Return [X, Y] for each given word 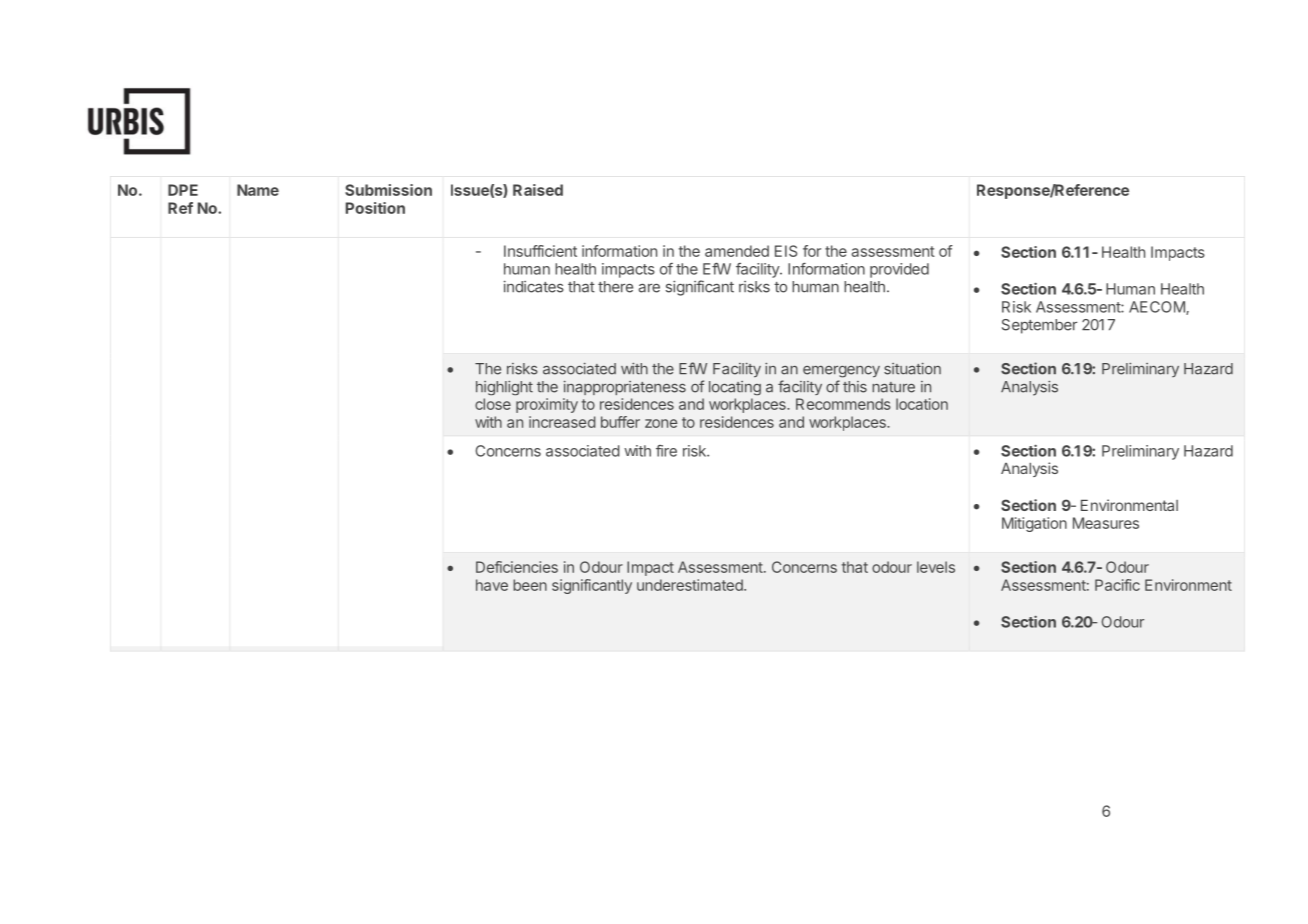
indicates [534, 286]
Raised [538, 190]
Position [375, 208]
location [922, 404]
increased [562, 422]
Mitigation [1034, 524]
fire [666, 451]
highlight [504, 388]
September [1039, 326]
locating [735, 388]
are [649, 288]
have [492, 585]
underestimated [691, 585]
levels [936, 567]
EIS [786, 251]
